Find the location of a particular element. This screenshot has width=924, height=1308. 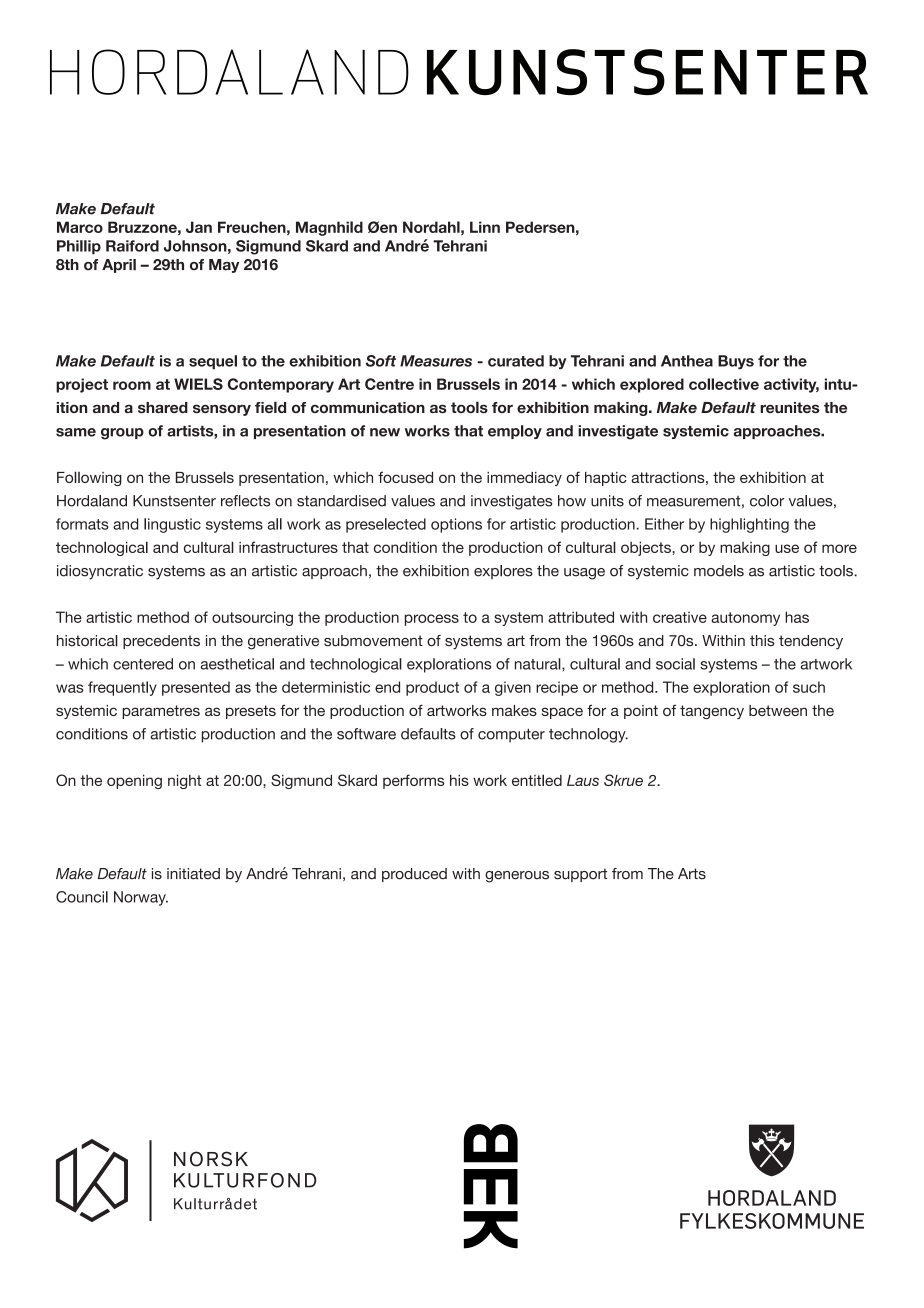

models is located at coordinates (719, 571).
